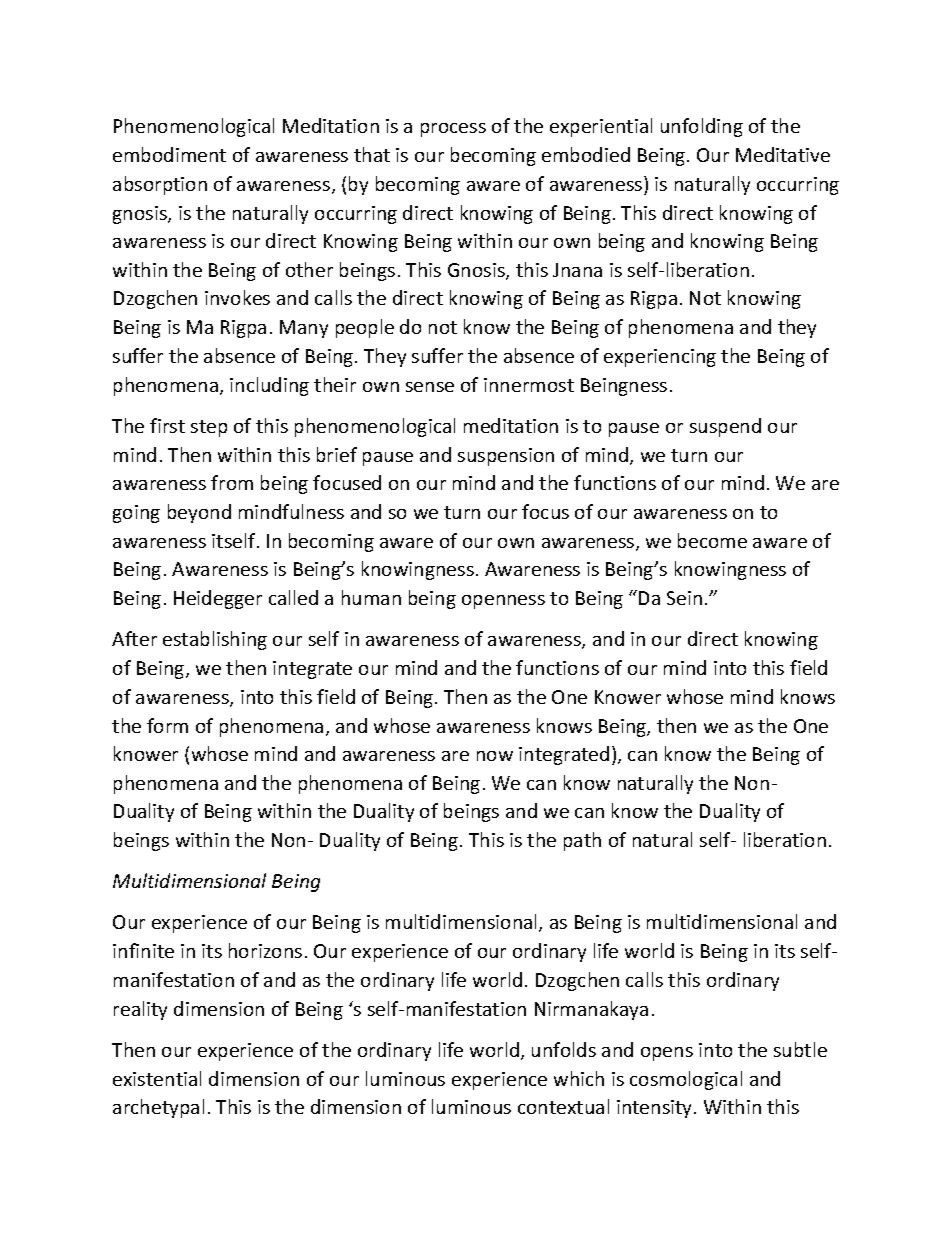  What do you see at coordinates (702, 127) in the screenshot?
I see `unfolding` at bounding box center [702, 127].
